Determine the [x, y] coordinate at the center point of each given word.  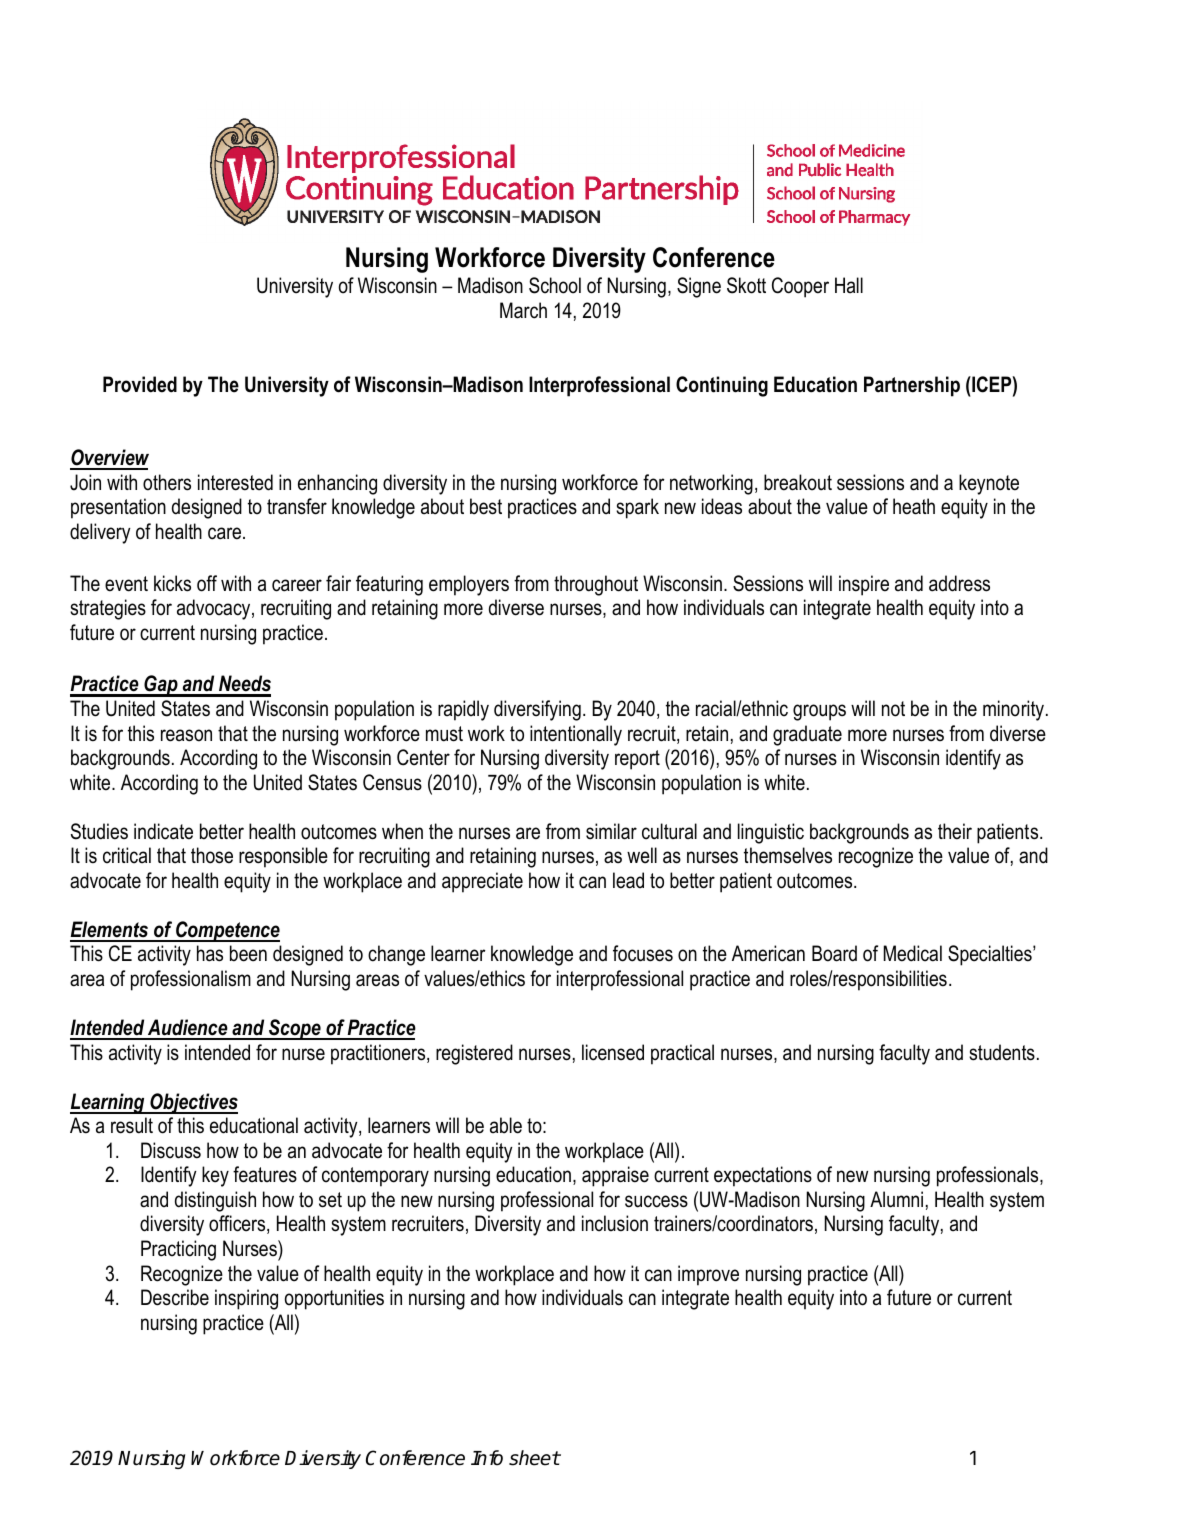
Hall [849, 285]
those [212, 855]
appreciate [482, 882]
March [523, 310]
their [955, 831]
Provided [140, 384]
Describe [175, 1297]
